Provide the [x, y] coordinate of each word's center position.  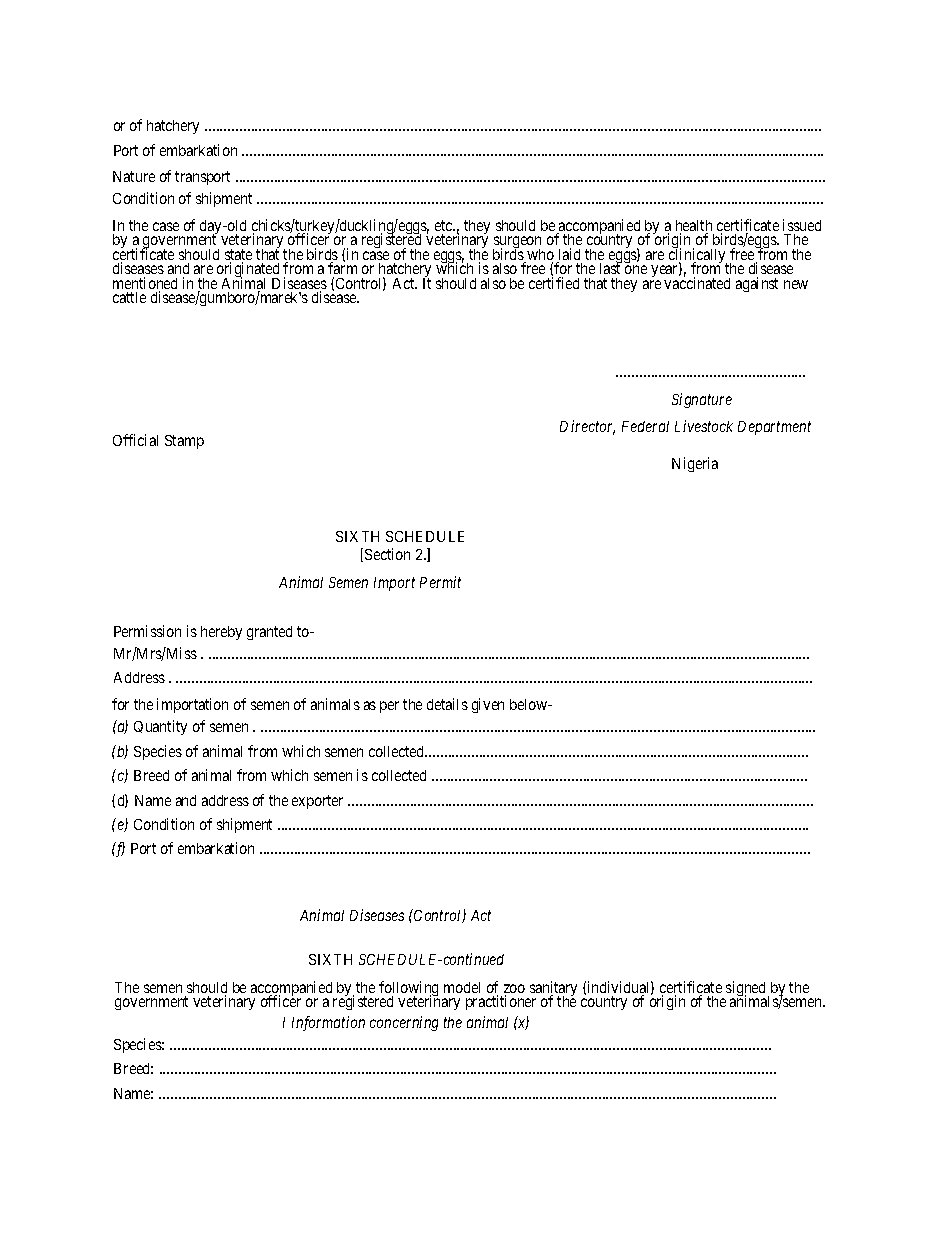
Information [328, 1023]
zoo [514, 990]
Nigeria [695, 464]
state [238, 256]
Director [587, 427]
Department [774, 428]
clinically [698, 256]
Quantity [160, 727]
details [447, 704]
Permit [440, 582]
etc [445, 225]
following [408, 990]
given [488, 705]
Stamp [184, 442]
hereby [221, 633]
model [462, 987]
